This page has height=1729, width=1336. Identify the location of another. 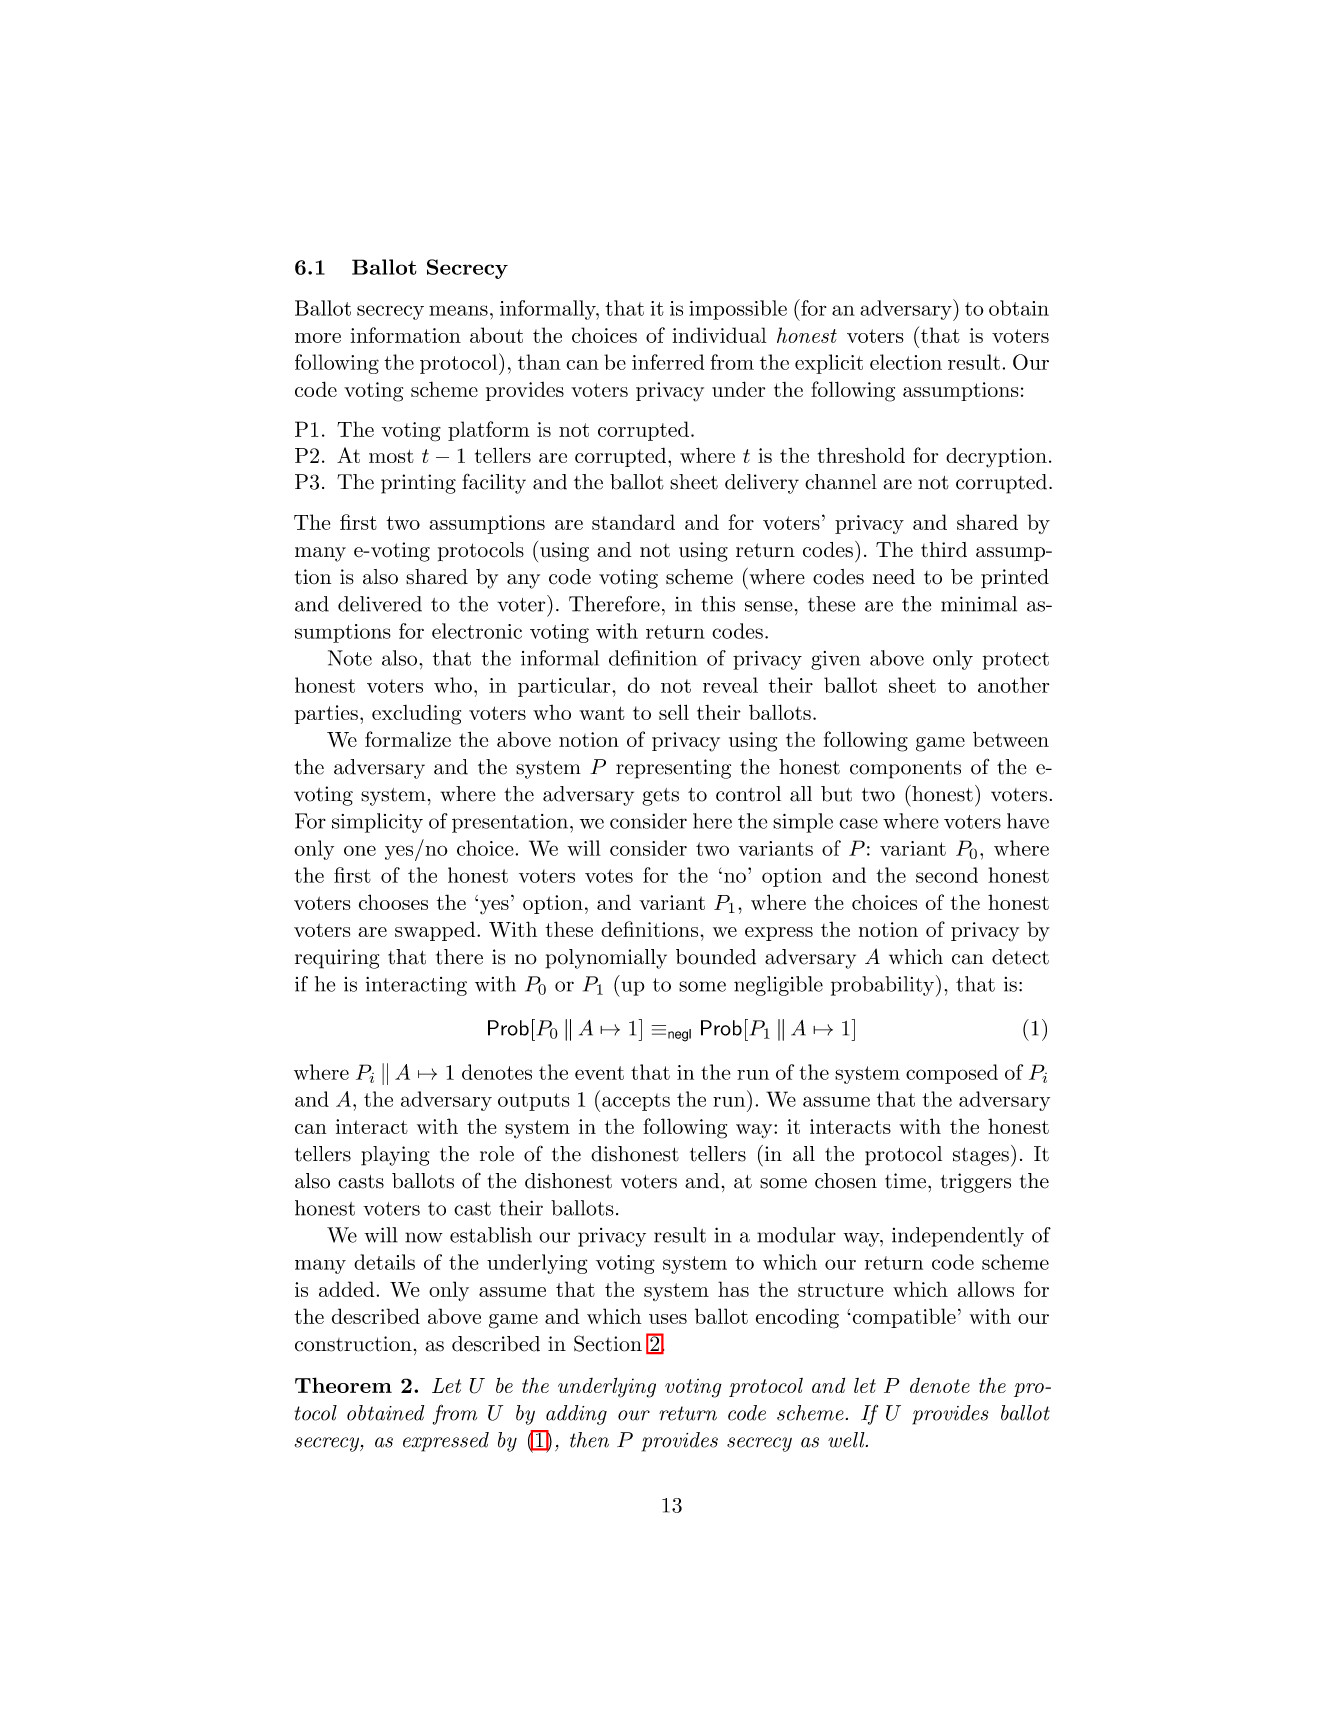
(1013, 685).
